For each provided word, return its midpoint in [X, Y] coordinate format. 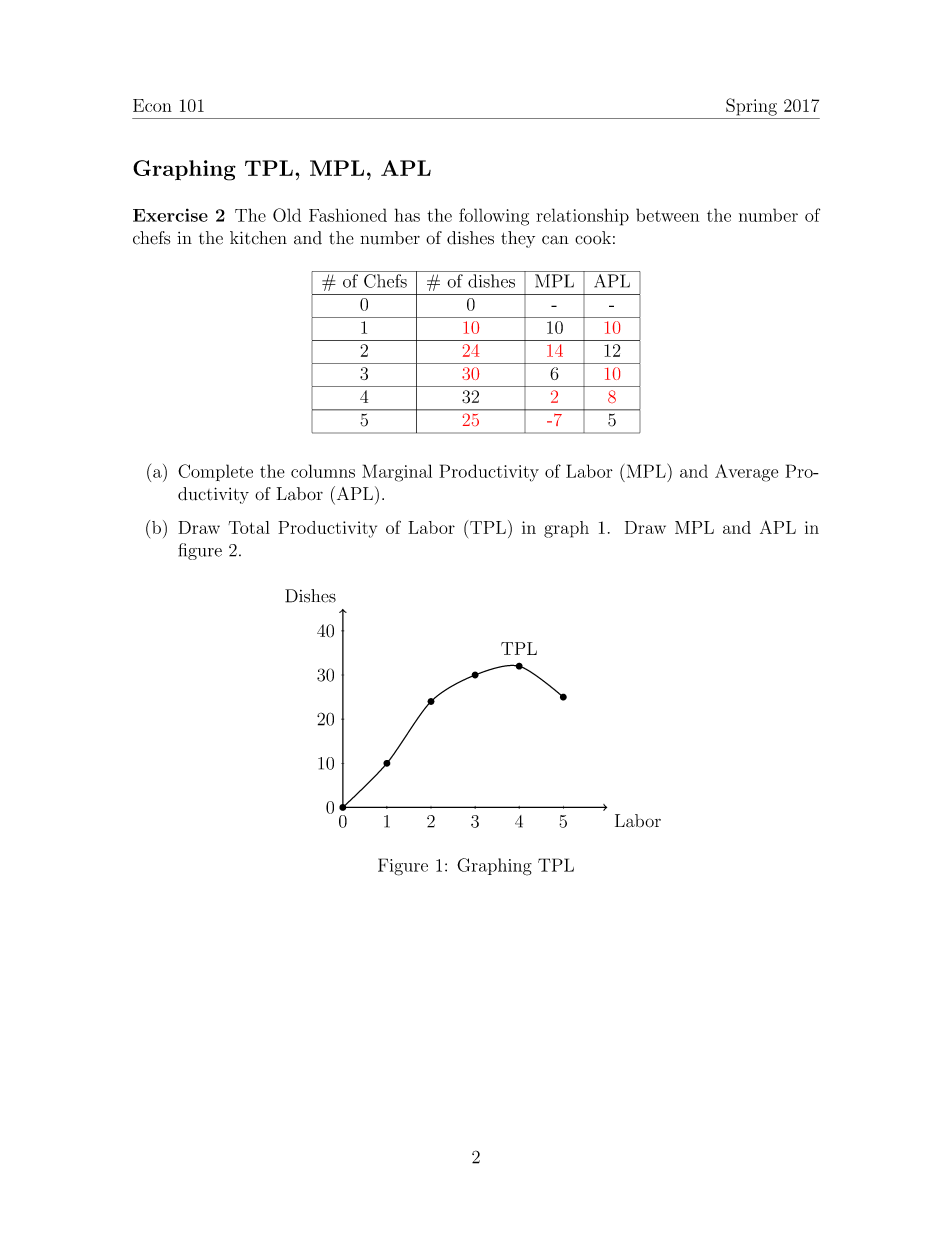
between [667, 215]
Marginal [397, 473]
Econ [152, 105]
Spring [751, 107]
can [555, 240]
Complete [215, 472]
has [407, 215]
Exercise [170, 215]
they [518, 239]
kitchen [258, 238]
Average [746, 473]
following [494, 217]
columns [323, 471]
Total [249, 527]
